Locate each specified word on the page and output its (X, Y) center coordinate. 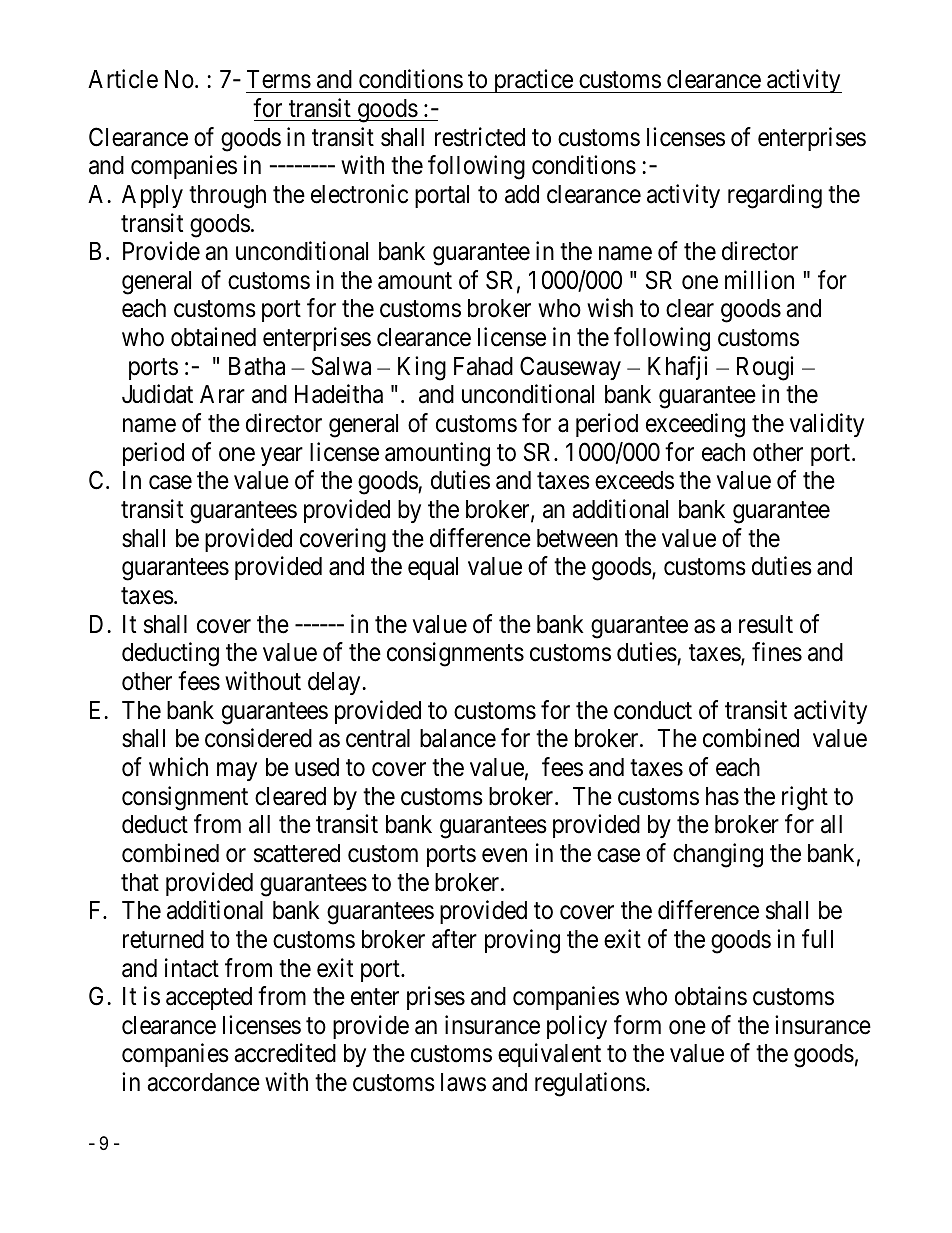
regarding (775, 196)
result (766, 624)
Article (123, 79)
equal (433, 568)
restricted (480, 137)
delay (334, 683)
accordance (203, 1082)
